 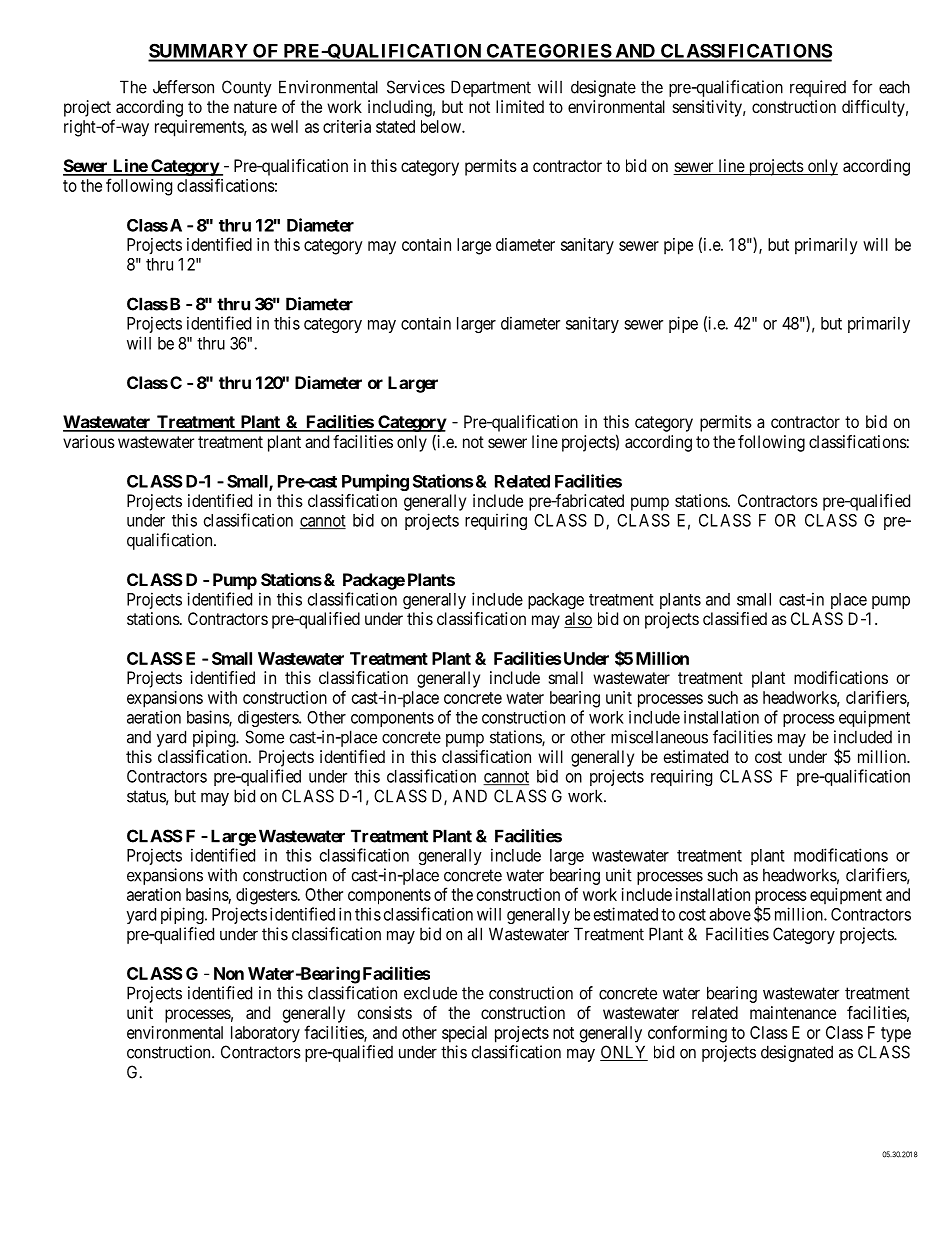 I want to click on maintenance, so click(x=793, y=1012).
